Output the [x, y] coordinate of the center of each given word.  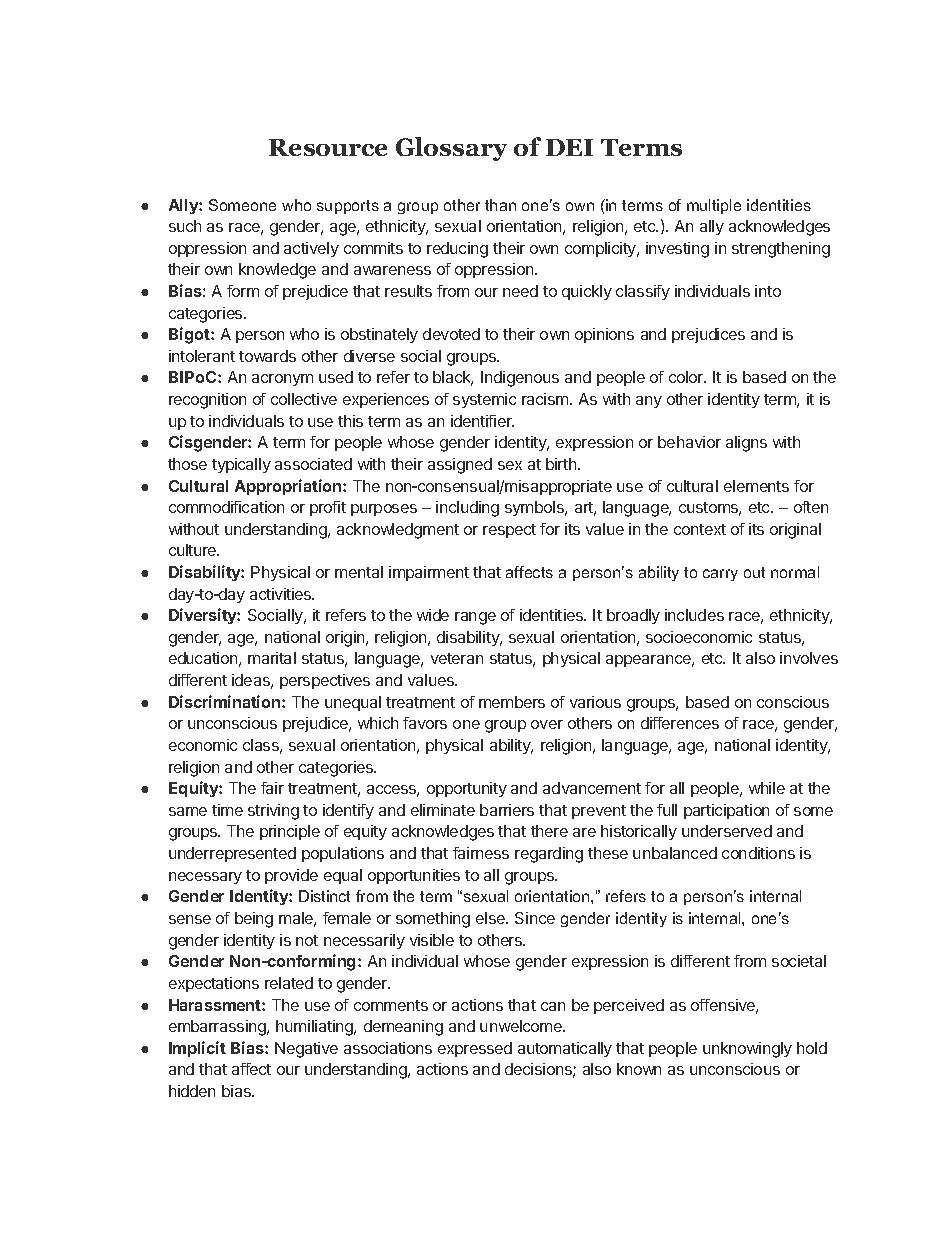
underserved [727, 831]
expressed [475, 1049]
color [687, 377]
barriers [507, 810]
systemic [484, 400]
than [500, 205]
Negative [306, 1050]
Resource [328, 147]
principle [290, 832]
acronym [282, 380]
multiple [714, 206]
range [475, 618]
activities [282, 594]
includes [694, 615]
